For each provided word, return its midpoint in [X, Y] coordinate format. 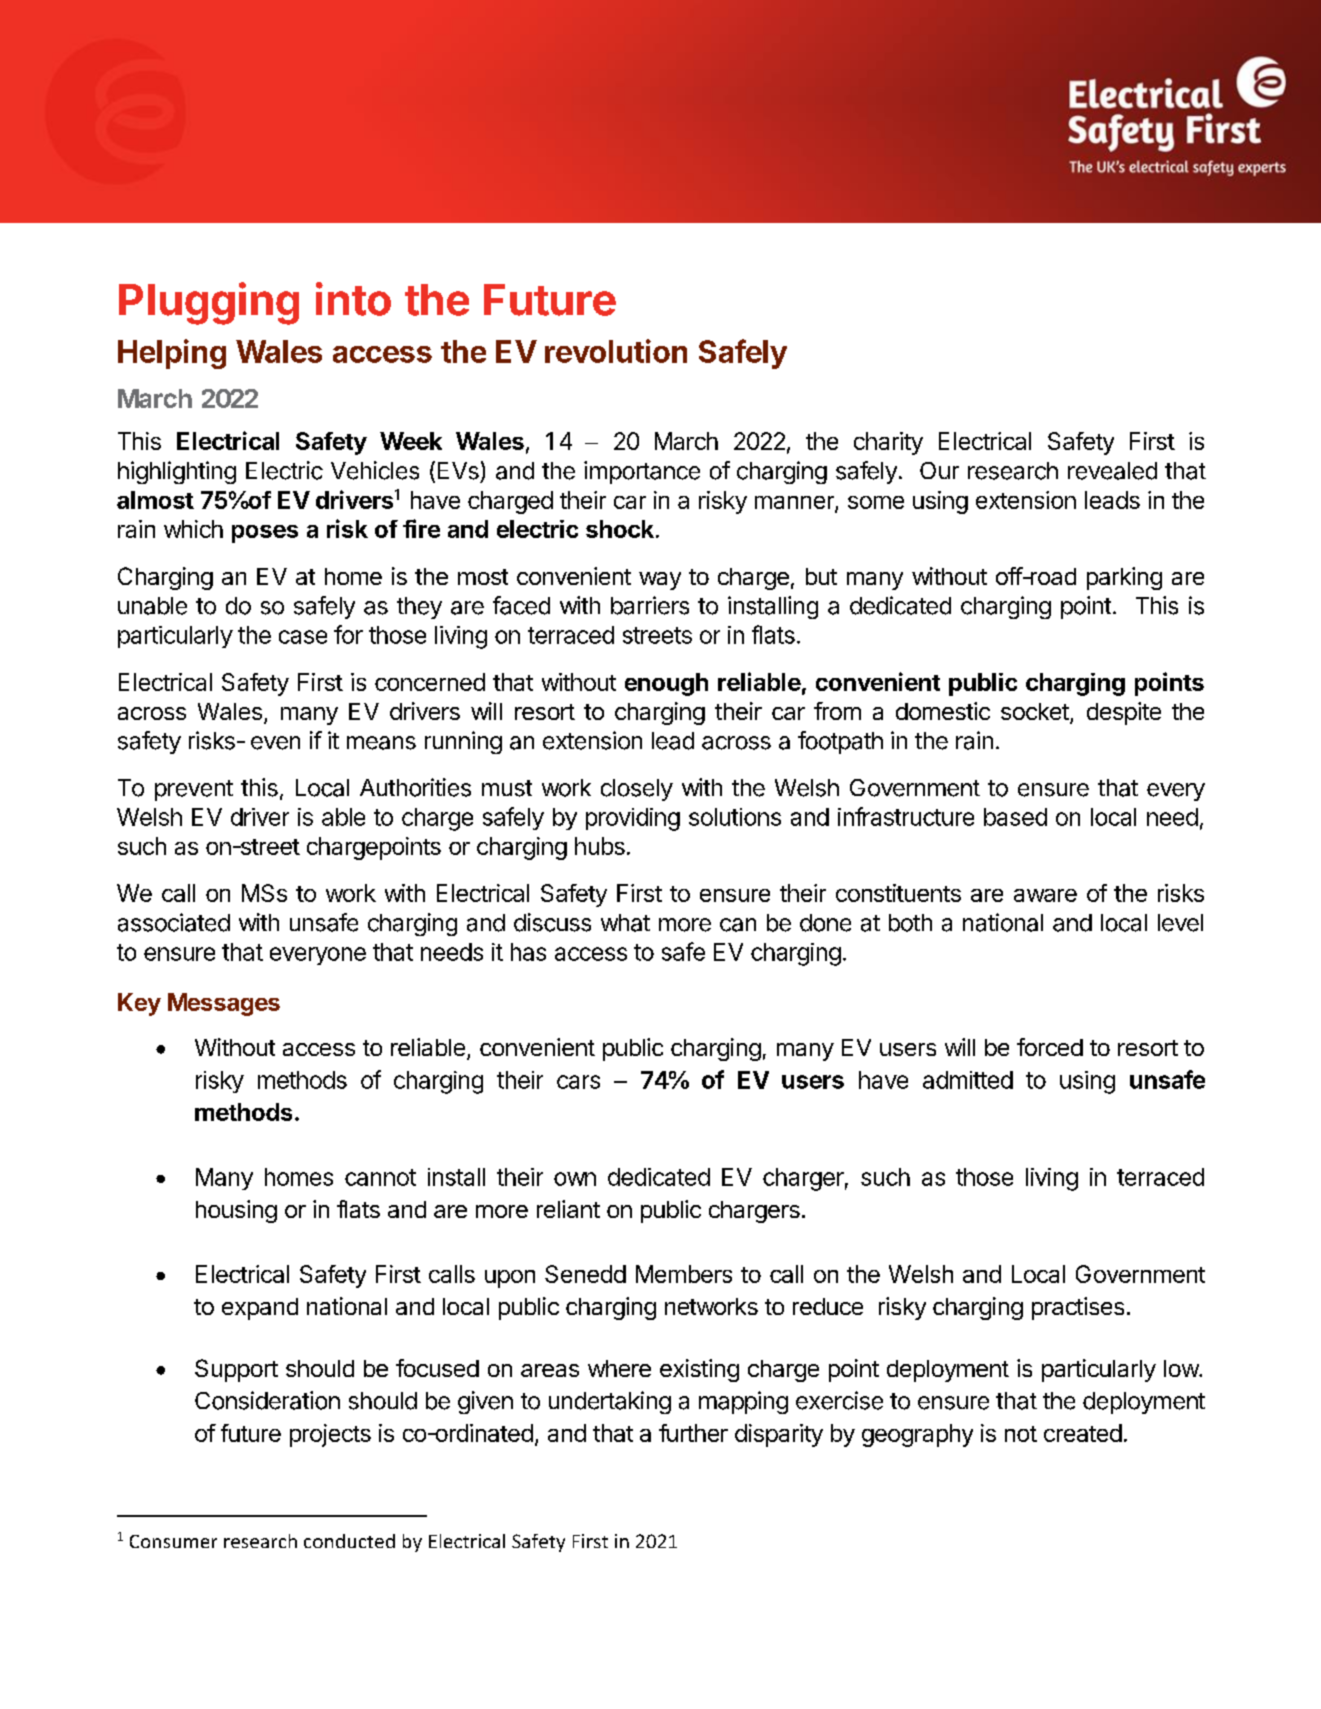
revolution [616, 351]
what [625, 923]
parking [1124, 578]
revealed [1112, 471]
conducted [349, 1541]
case [303, 637]
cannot [380, 1177]
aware [1045, 895]
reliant [568, 1209]
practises [1078, 1308]
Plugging [209, 303]
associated [174, 922]
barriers [650, 605]
